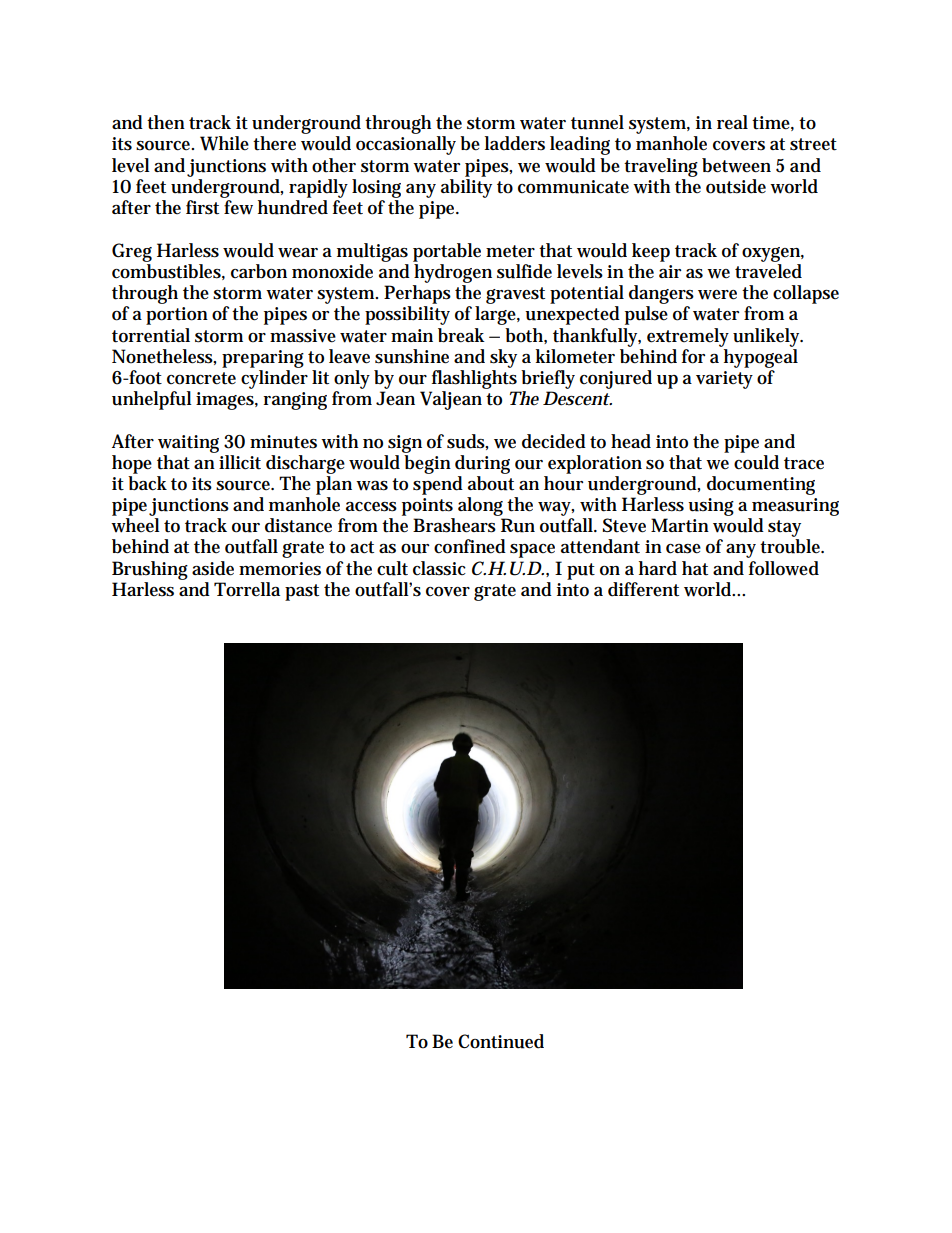 Image resolution: width=952 pixels, height=1233 pixels. I want to click on cult, so click(392, 568).
